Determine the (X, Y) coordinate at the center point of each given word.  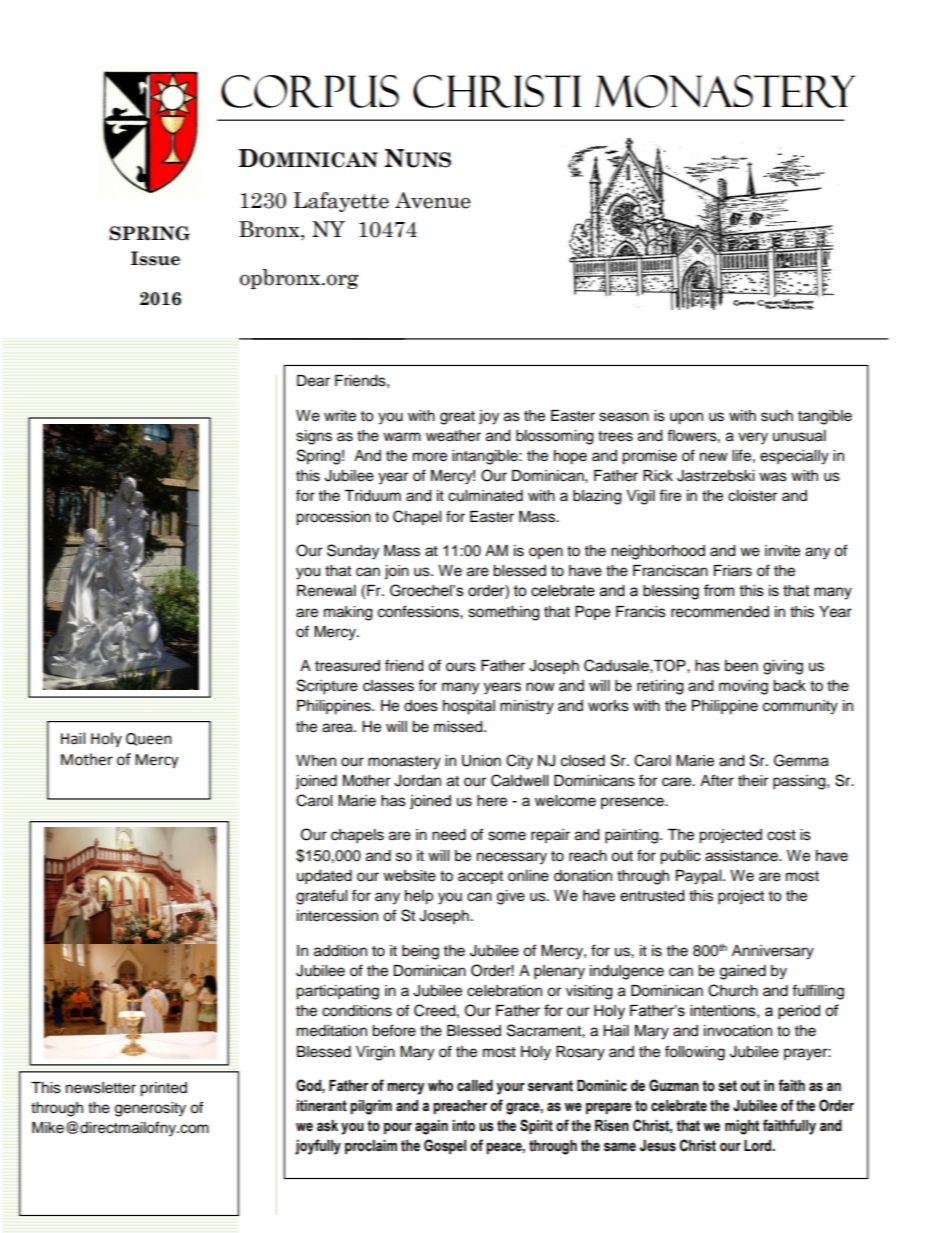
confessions (419, 611)
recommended (720, 612)
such (777, 416)
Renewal (326, 591)
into (463, 1126)
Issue (155, 258)
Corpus (310, 91)
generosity (150, 1109)
